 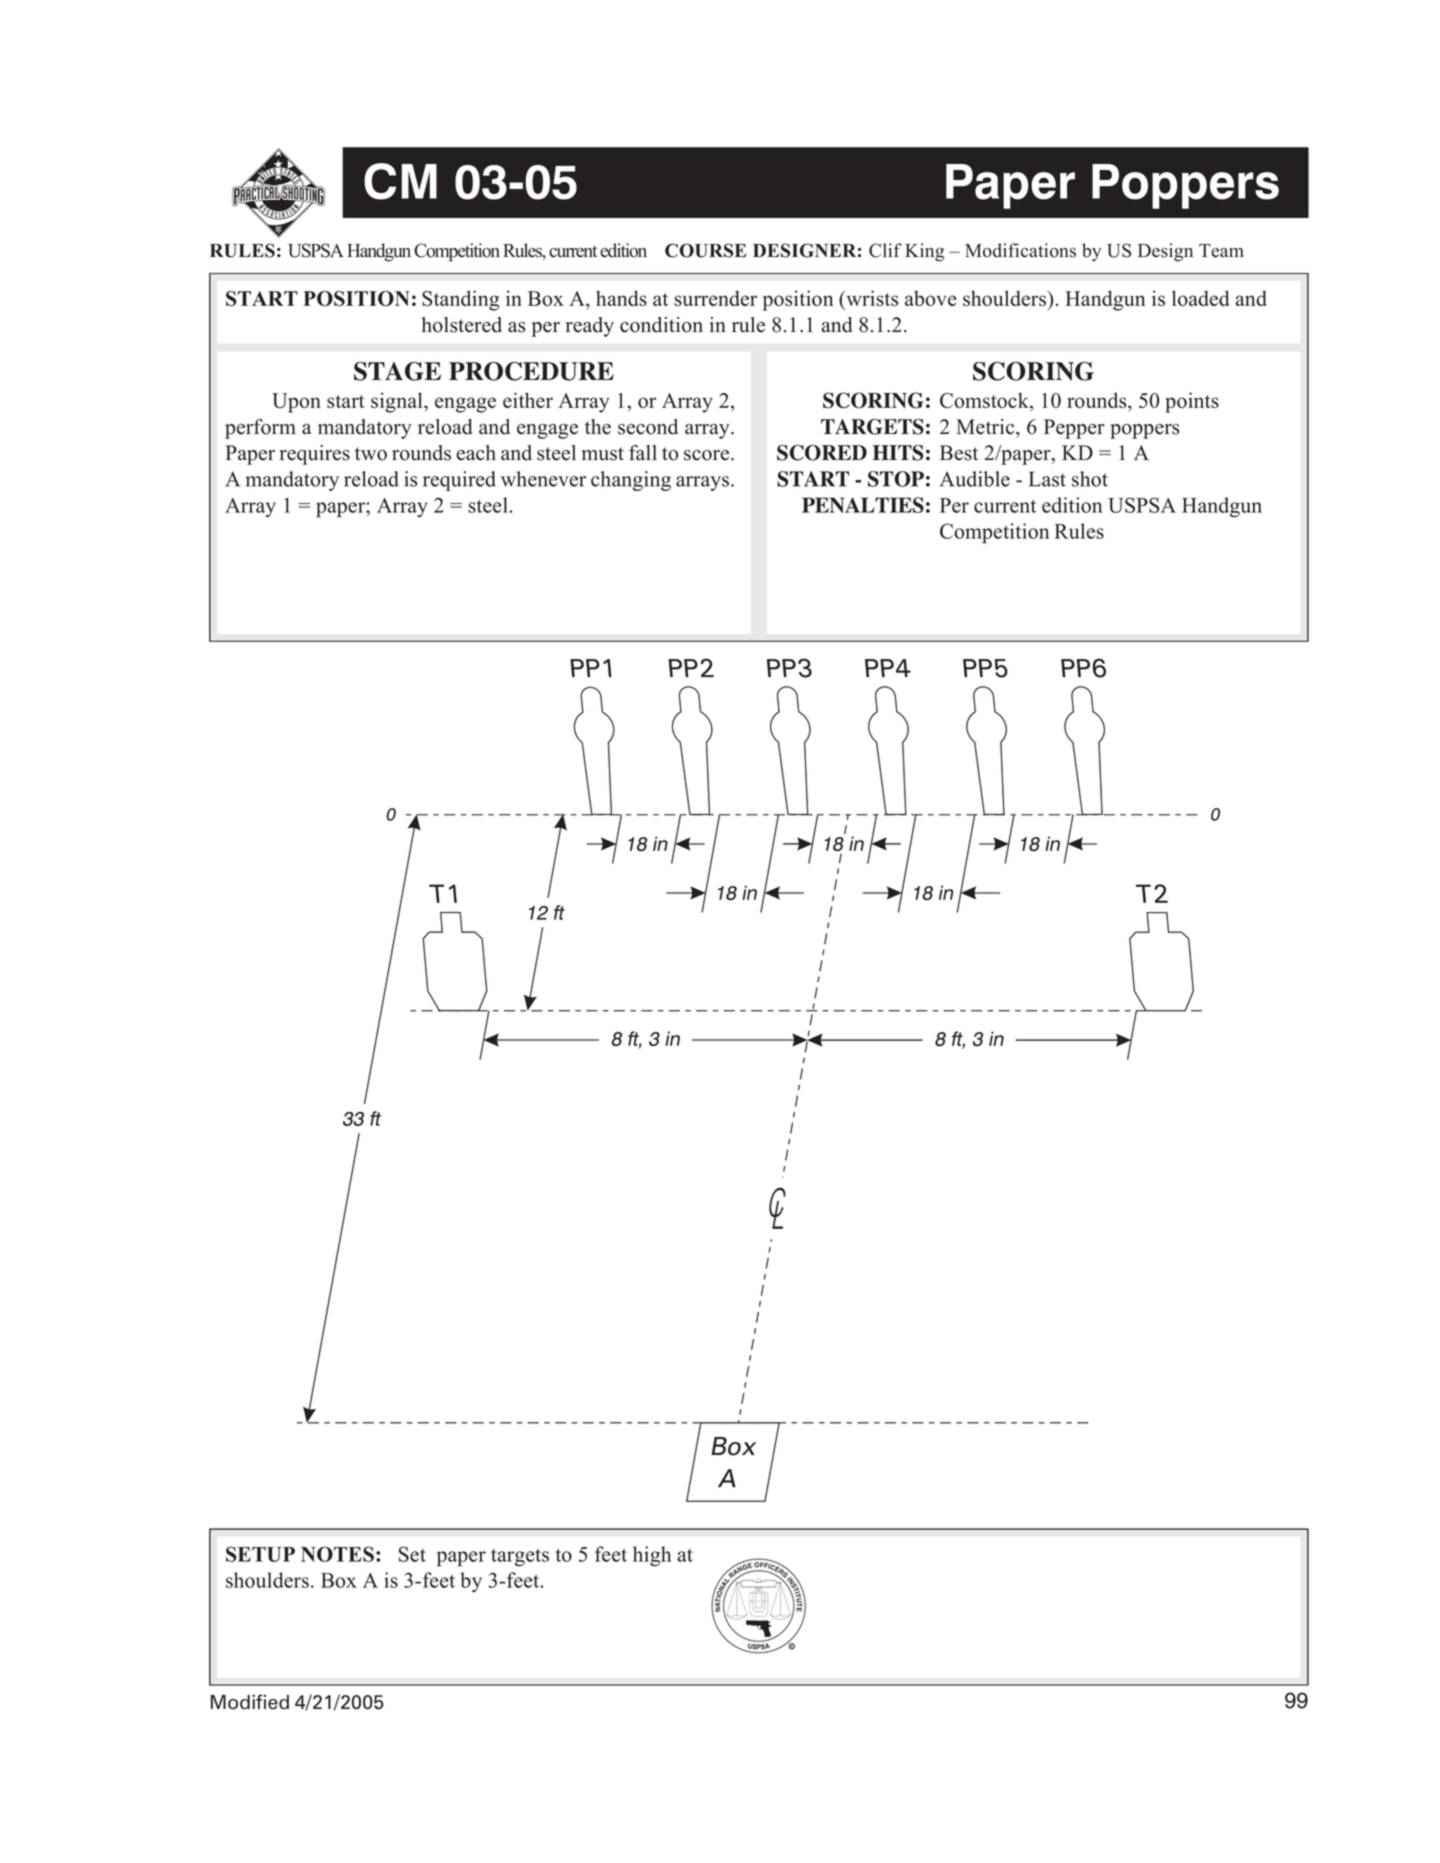 I want to click on surrender, so click(x=715, y=298).
